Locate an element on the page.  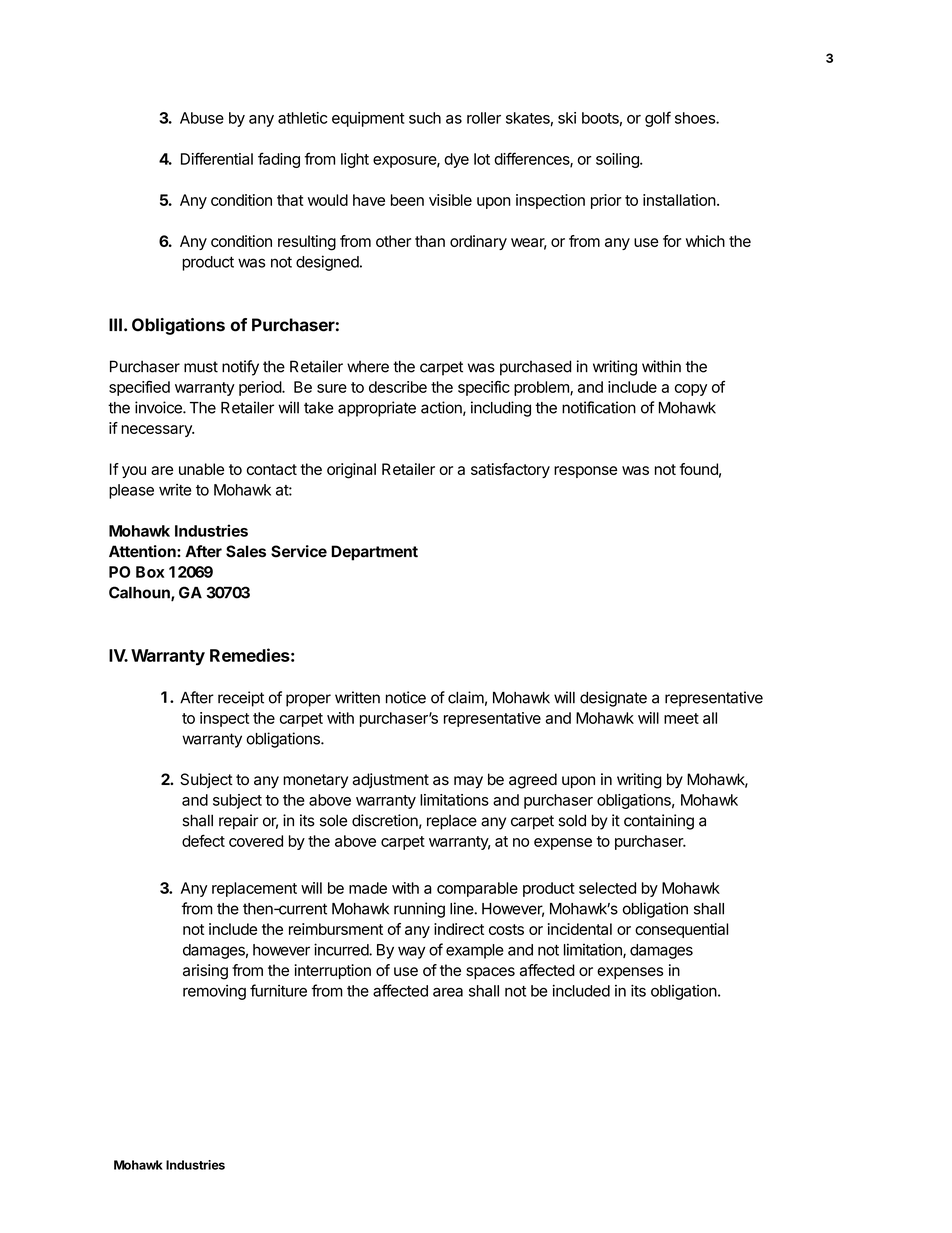
soiling is located at coordinates (618, 160).
